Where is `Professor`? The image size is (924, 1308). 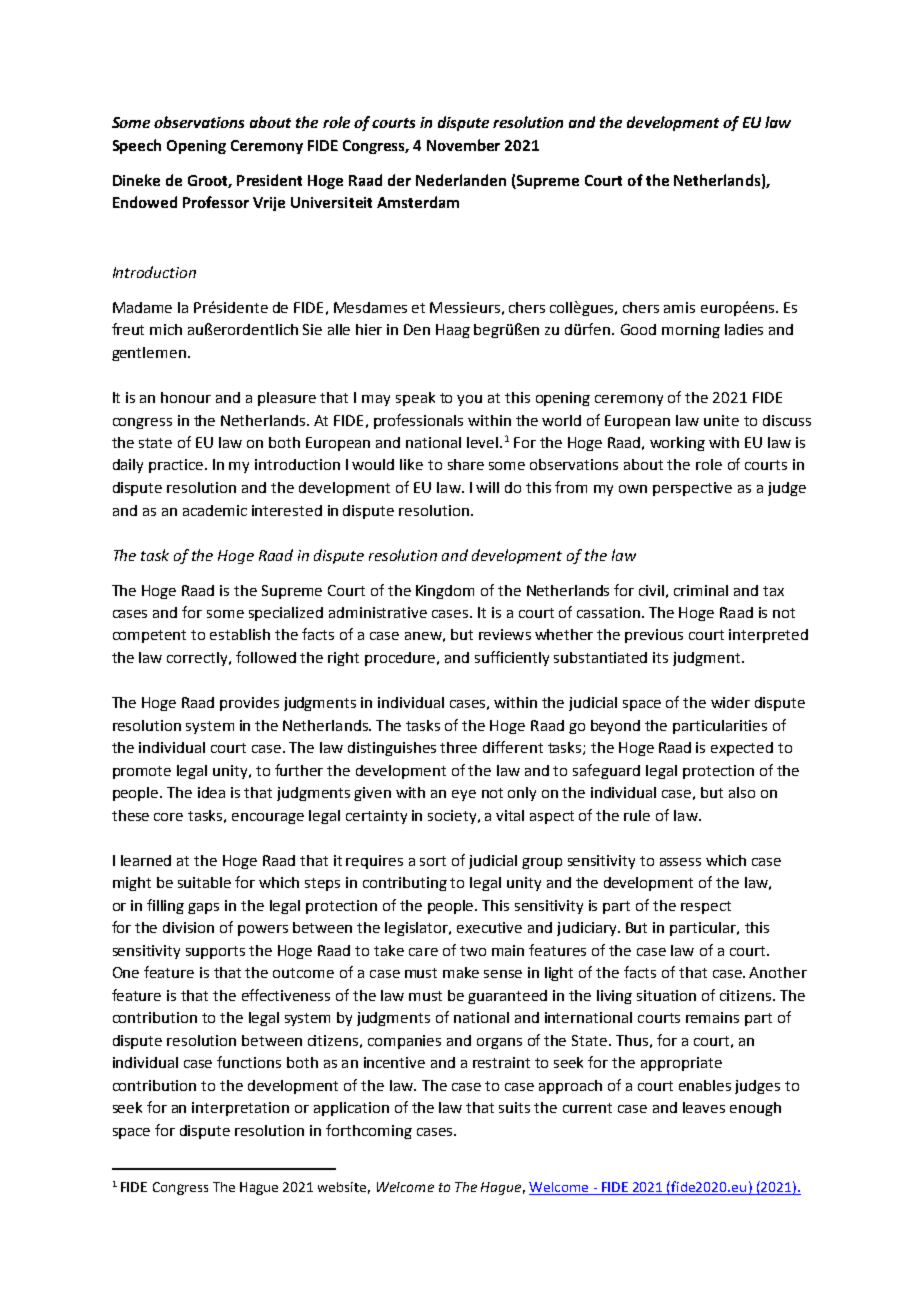
Professor is located at coordinates (216, 202).
